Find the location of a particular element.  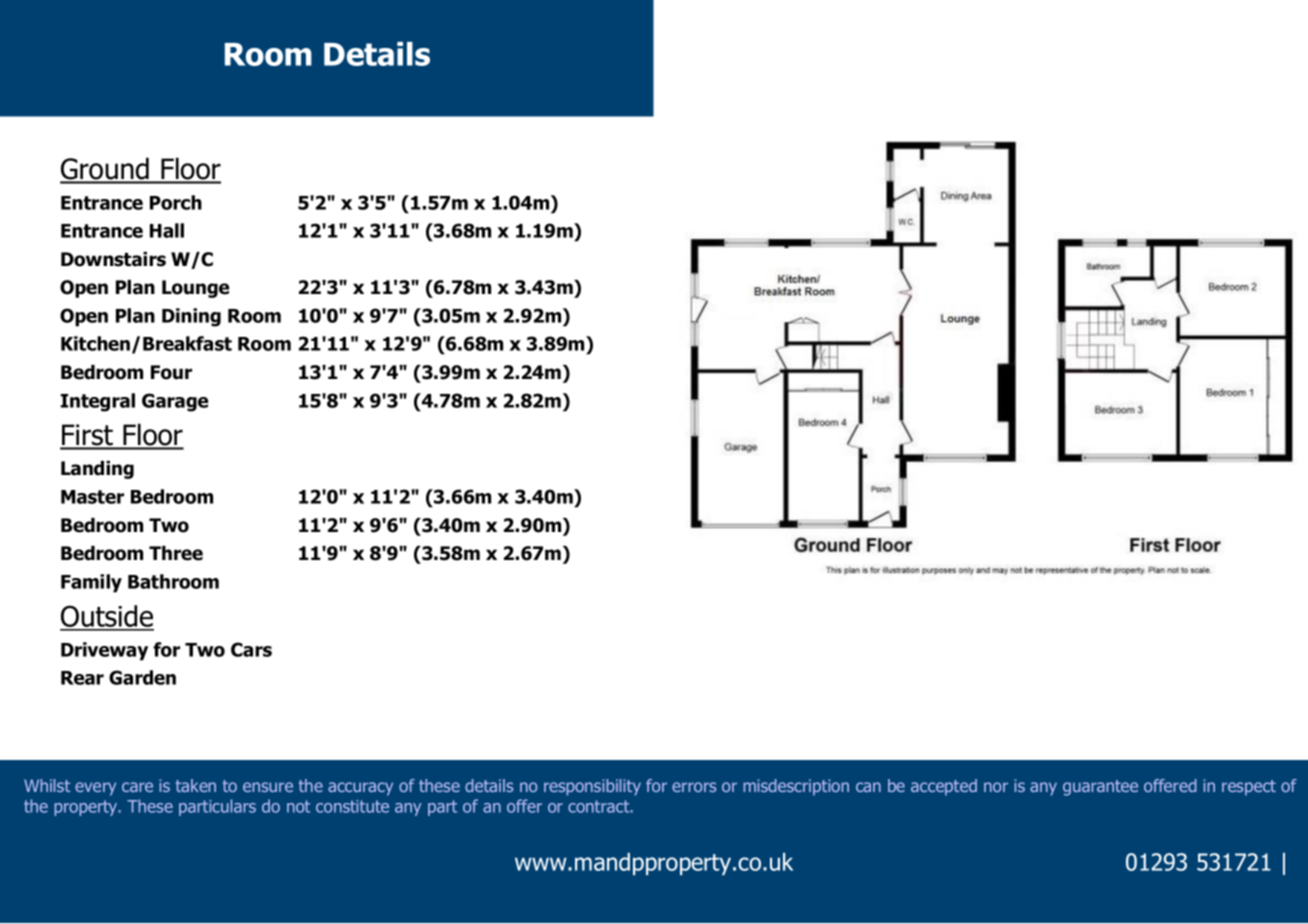

Garage is located at coordinates (175, 402).
